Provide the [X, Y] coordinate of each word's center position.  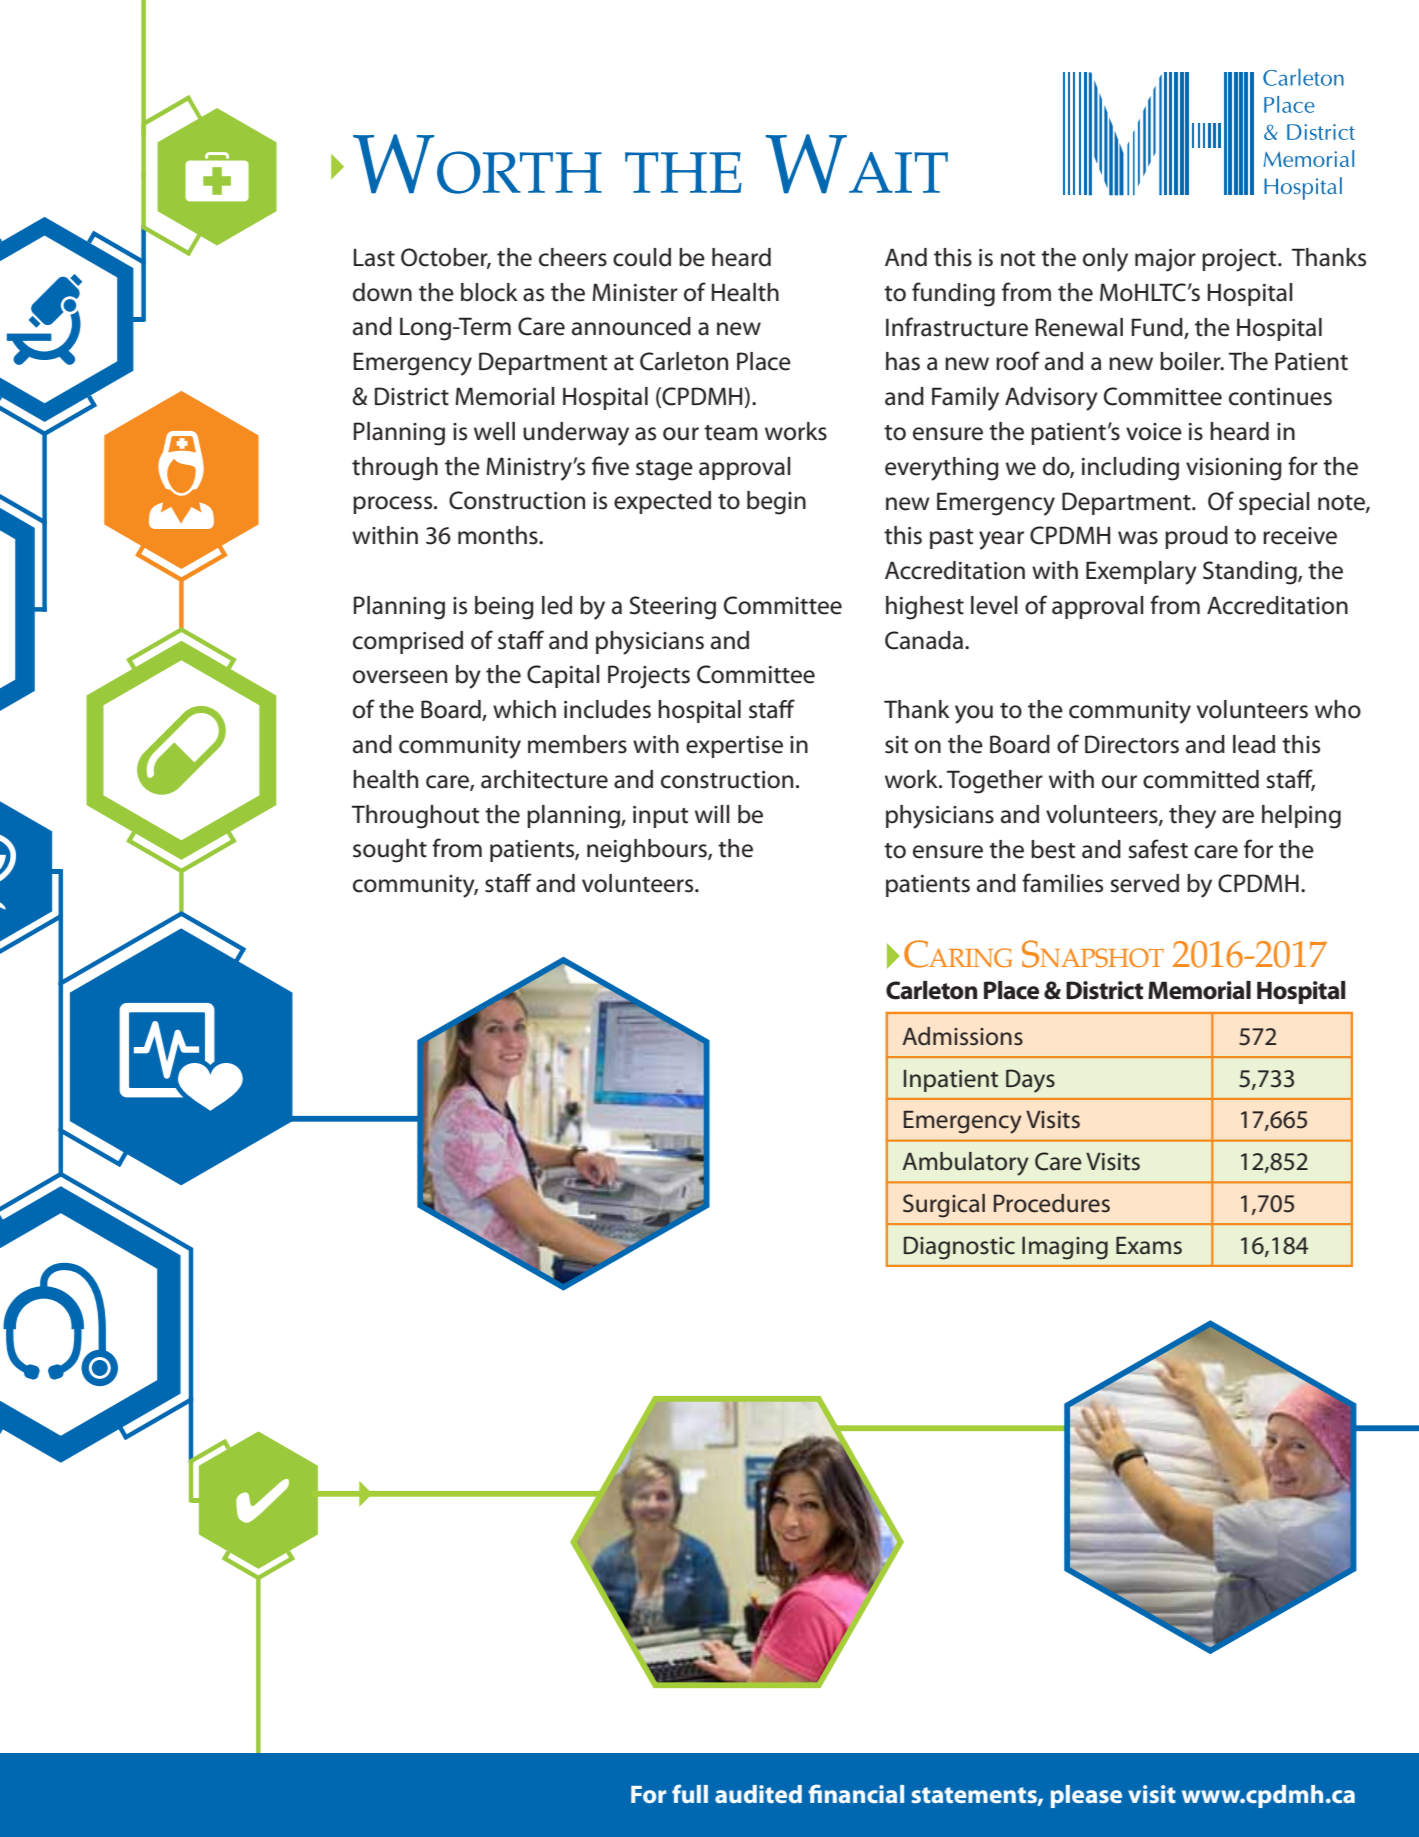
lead [1254, 744]
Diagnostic [959, 1248]
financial [856, 1793]
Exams [1149, 1246]
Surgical [944, 1206]
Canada [924, 640]
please [1086, 1796]
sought [390, 851]
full [690, 1793]
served [1145, 883]
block [489, 292]
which [524, 709]
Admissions [962, 1036]
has [903, 361]
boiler [1191, 361]
